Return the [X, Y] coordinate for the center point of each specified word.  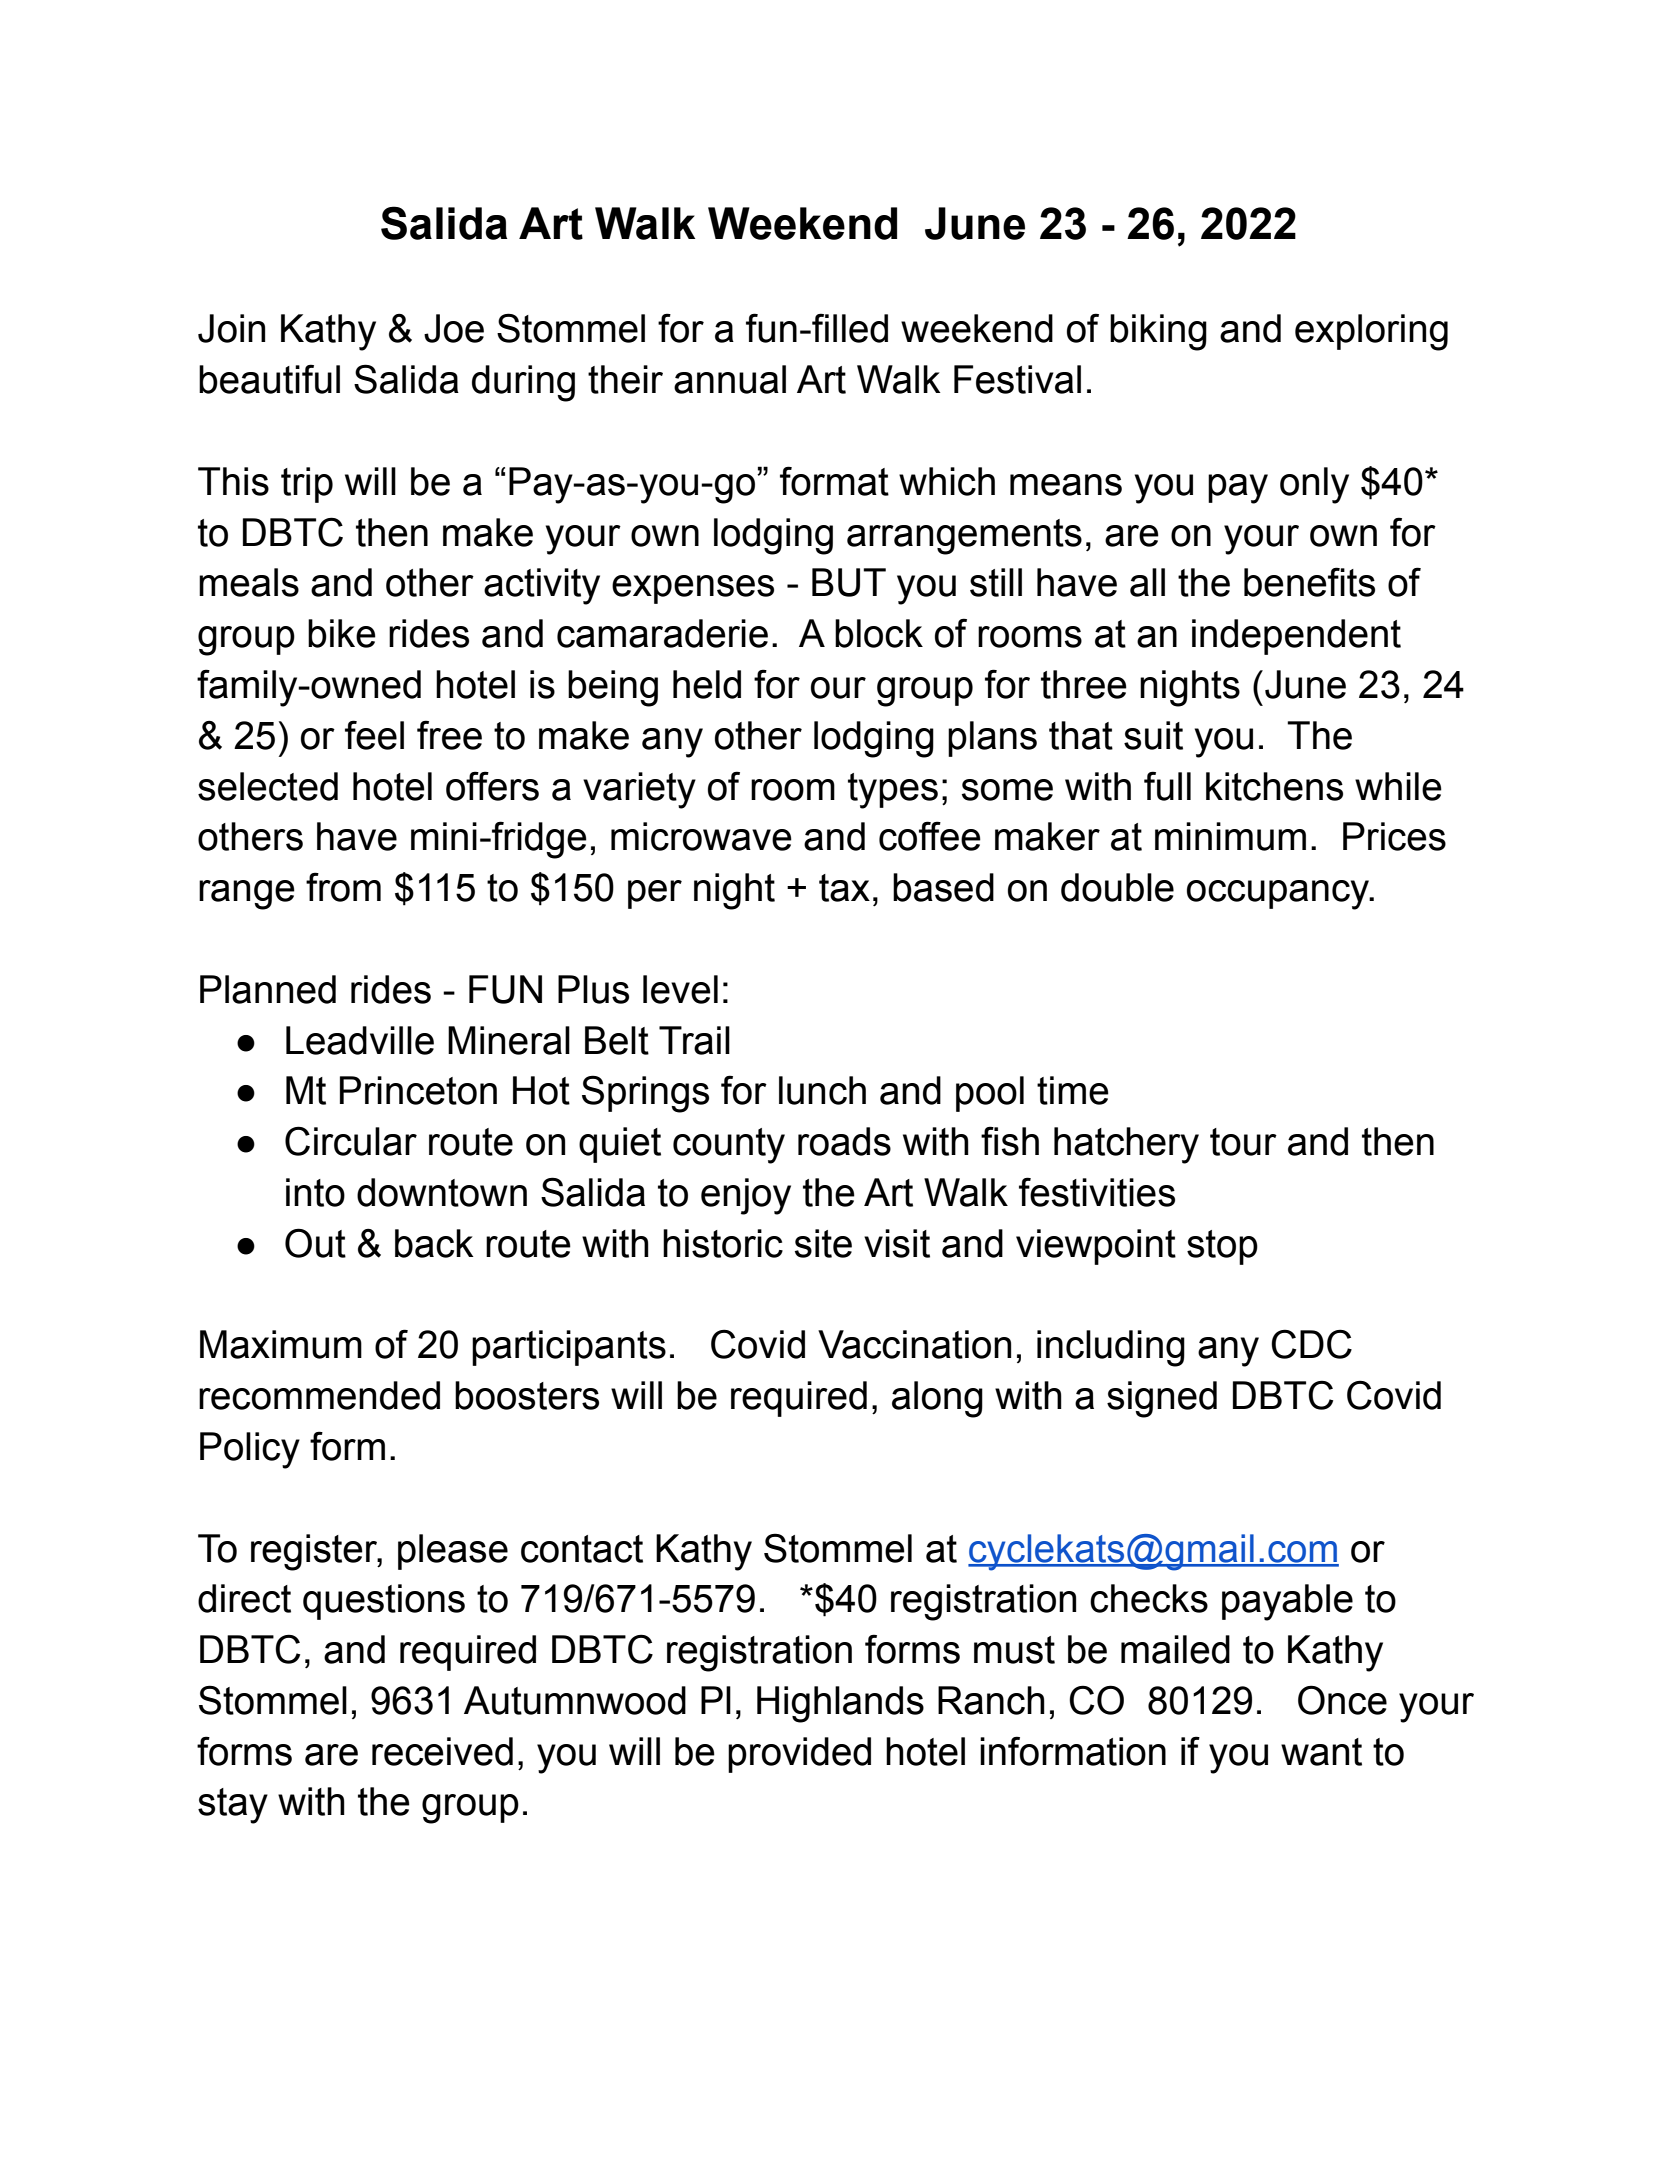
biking [1158, 332]
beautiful [269, 379]
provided [799, 1755]
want [1321, 1752]
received [442, 1751]
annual [730, 379]
